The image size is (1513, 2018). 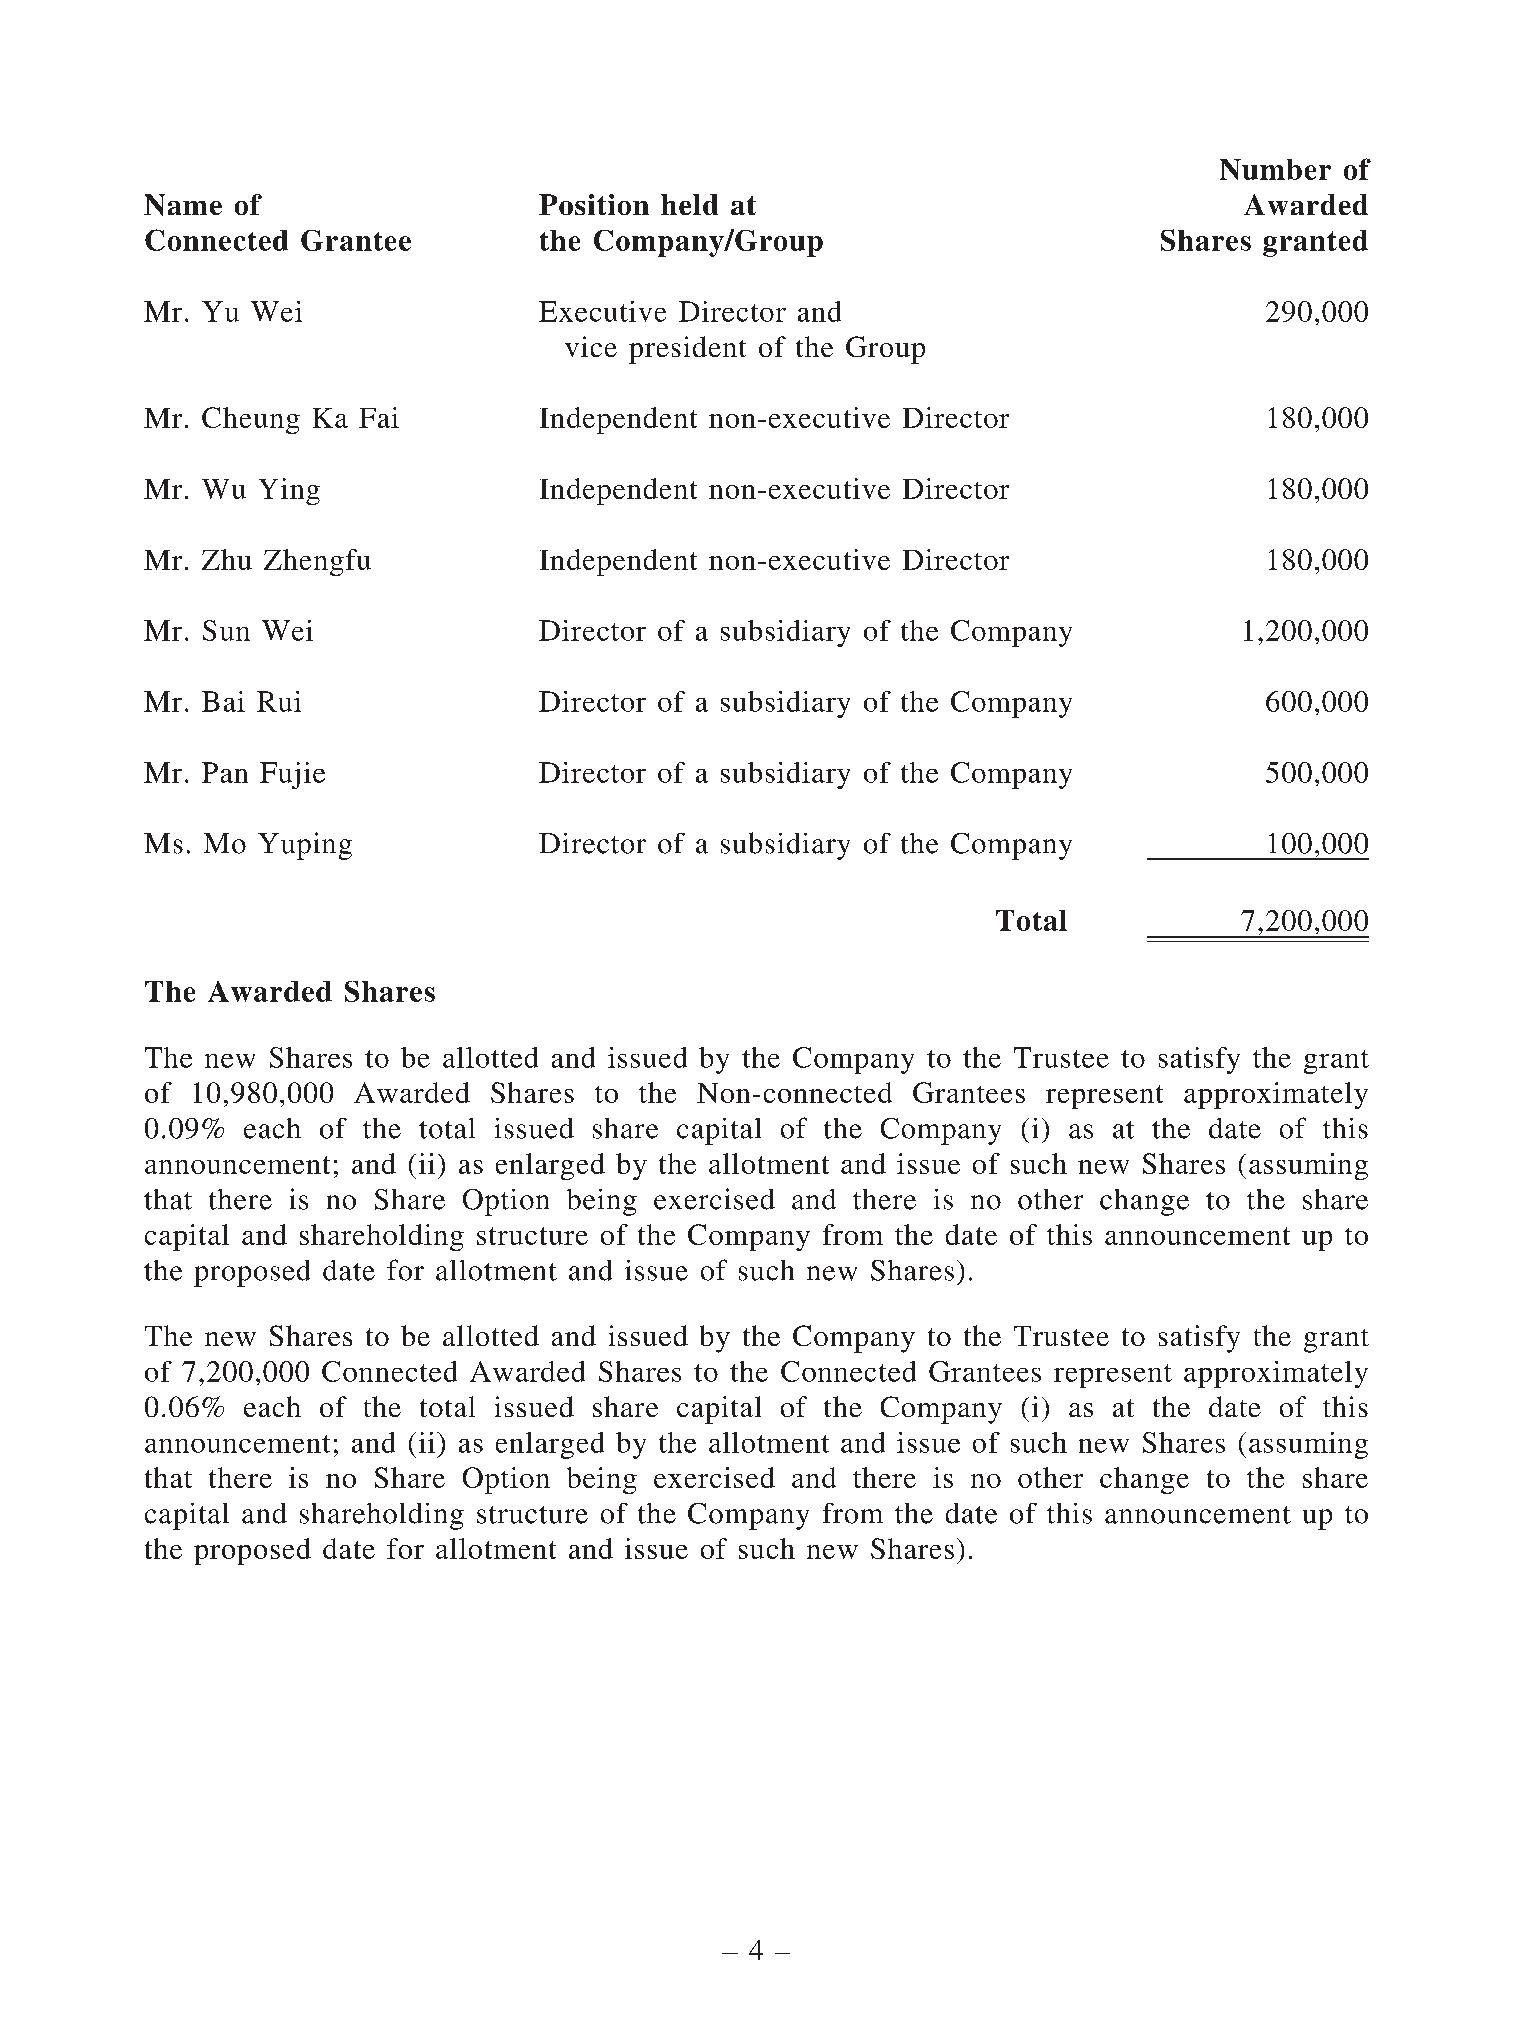 What do you see at coordinates (591, 346) in the screenshot?
I see `vice` at bounding box center [591, 346].
